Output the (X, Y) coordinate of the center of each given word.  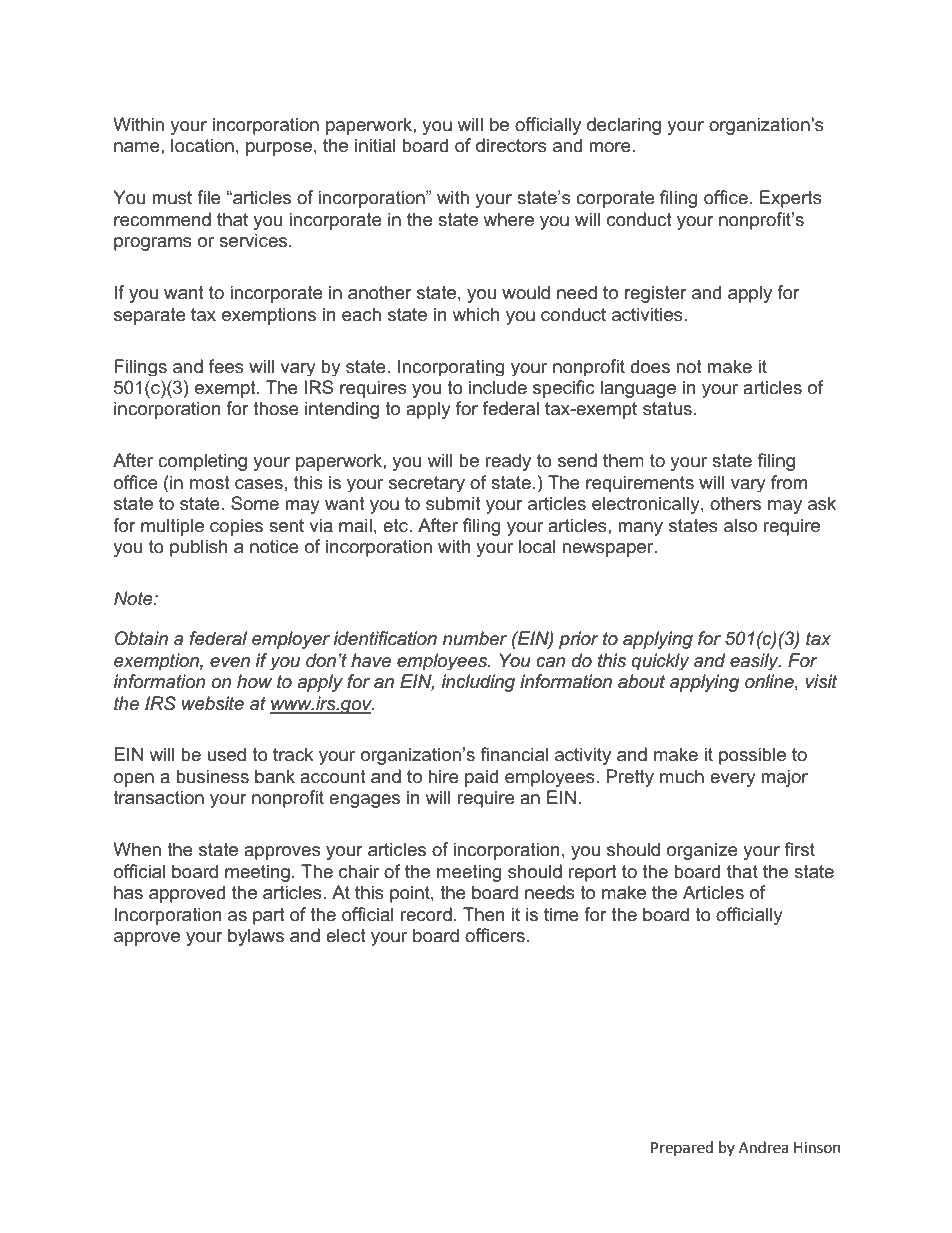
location (202, 145)
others (735, 503)
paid (481, 778)
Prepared (682, 1148)
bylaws (256, 937)
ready (508, 462)
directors (511, 145)
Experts (791, 199)
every (733, 780)
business (212, 776)
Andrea (763, 1147)
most (210, 483)
